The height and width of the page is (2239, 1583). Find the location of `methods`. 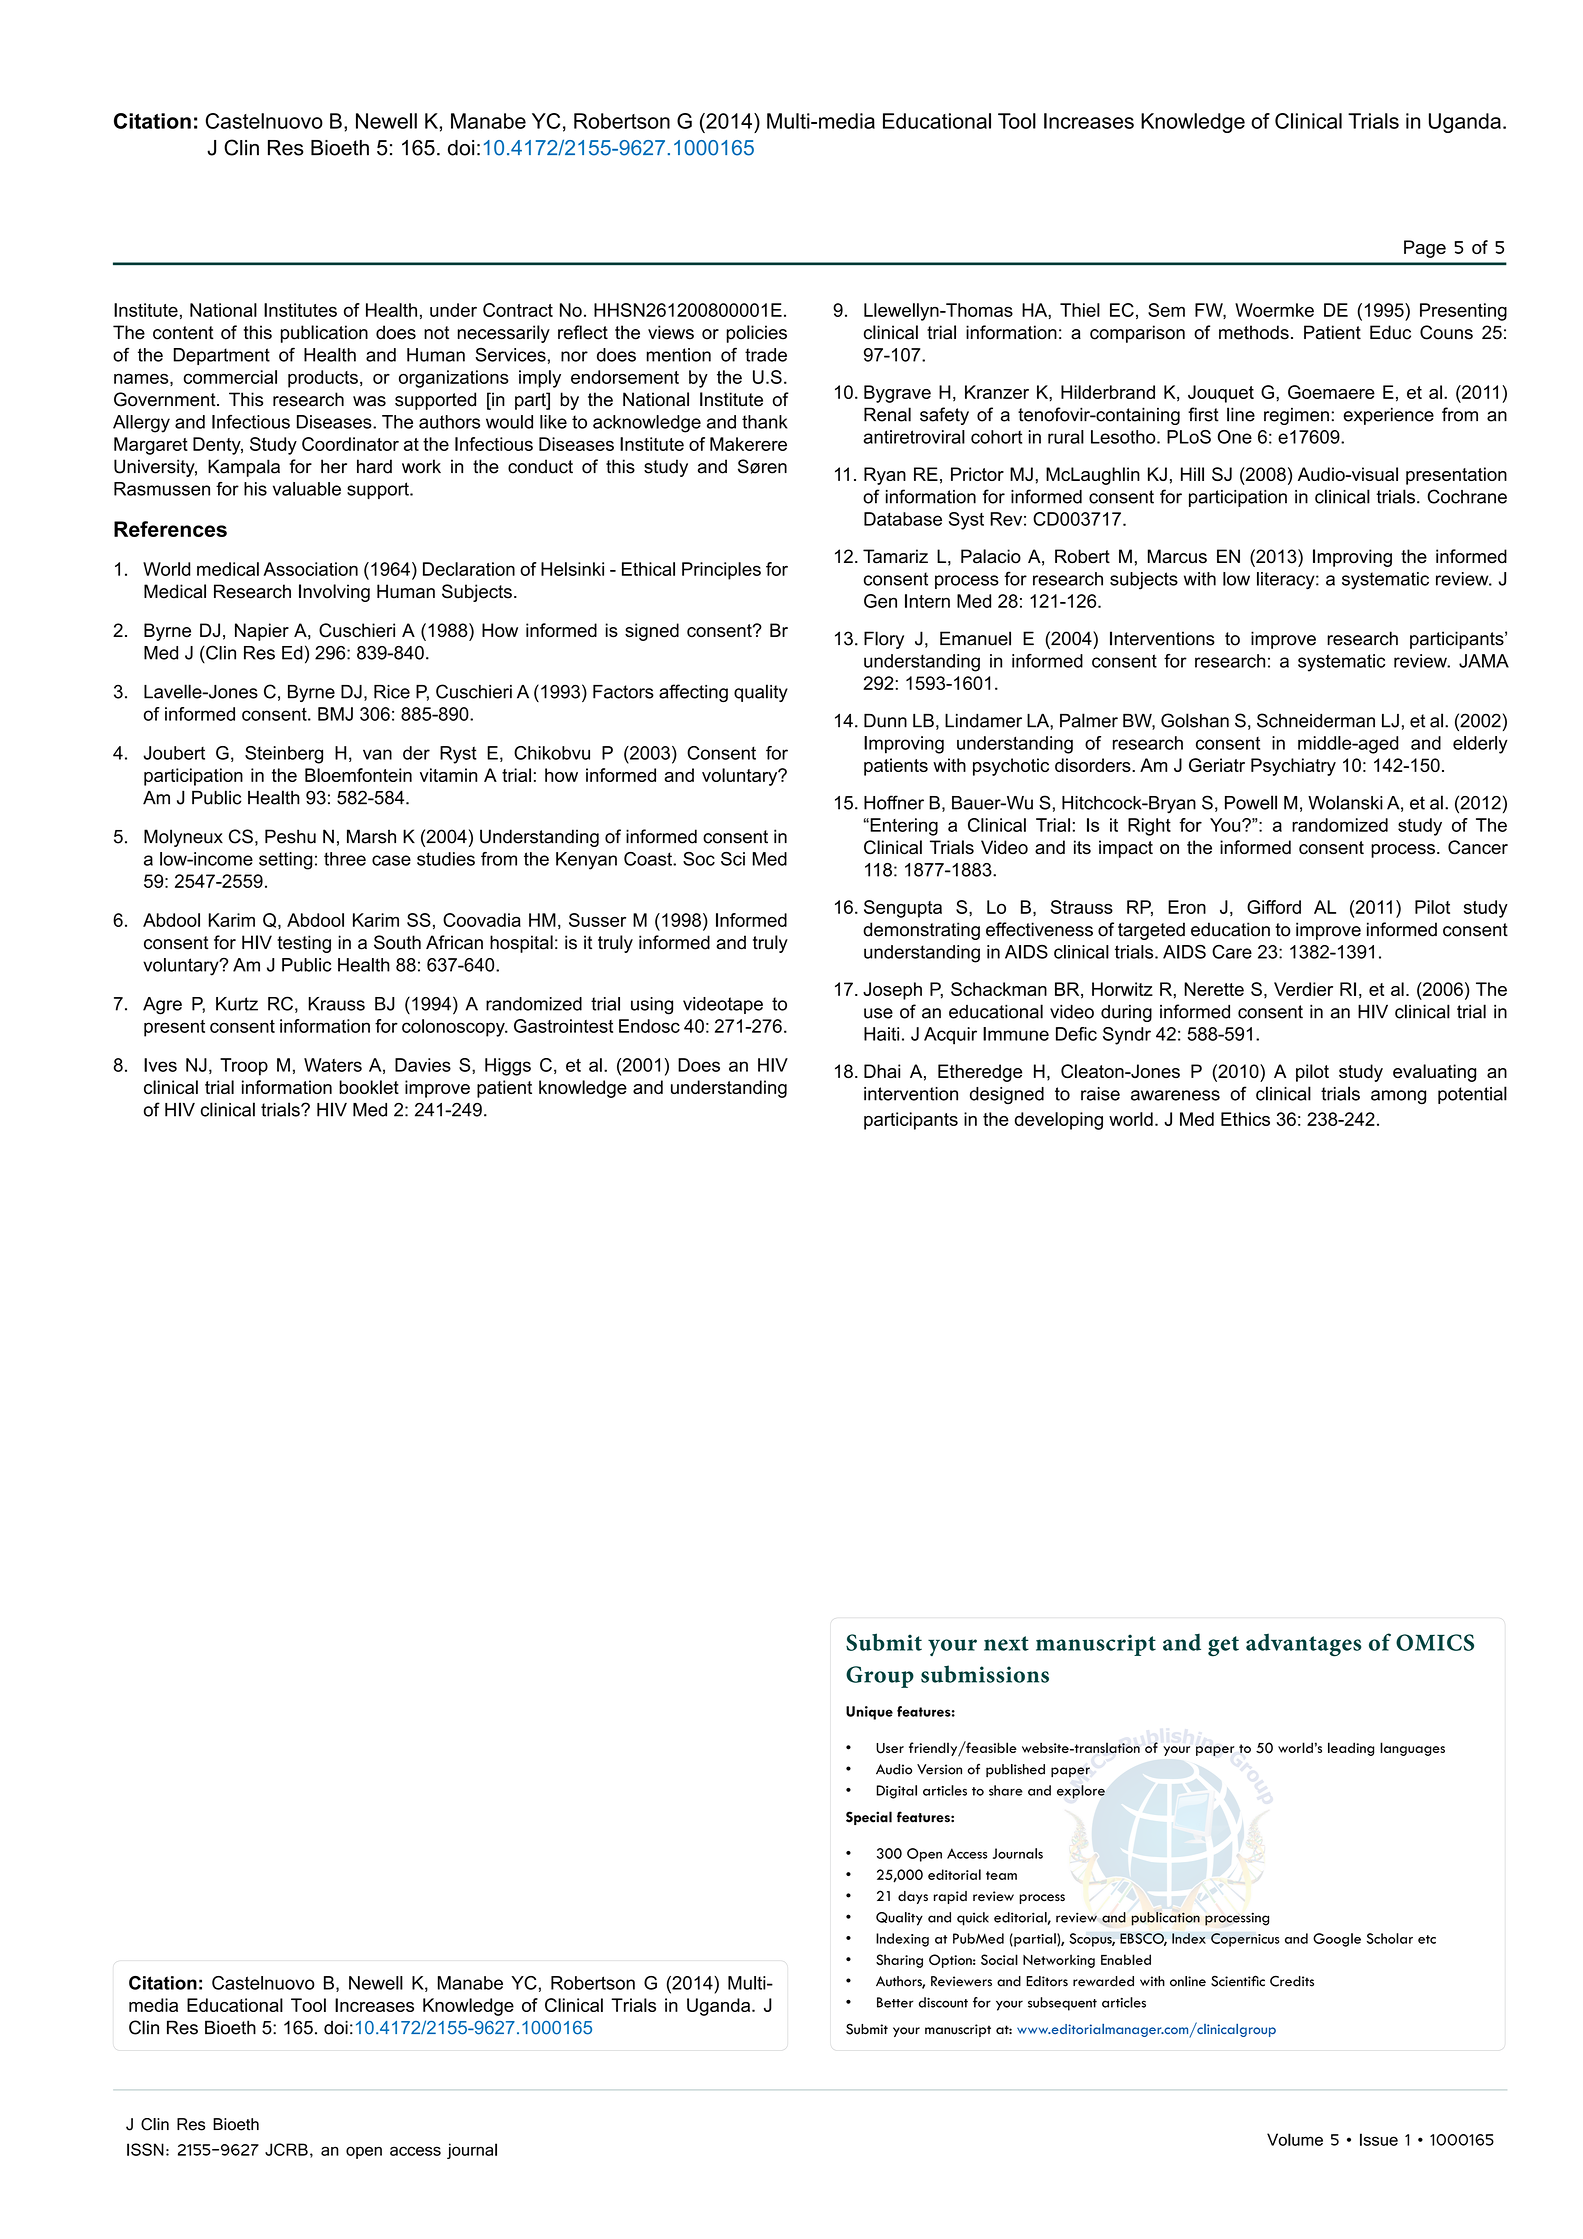

methods is located at coordinates (1254, 332).
